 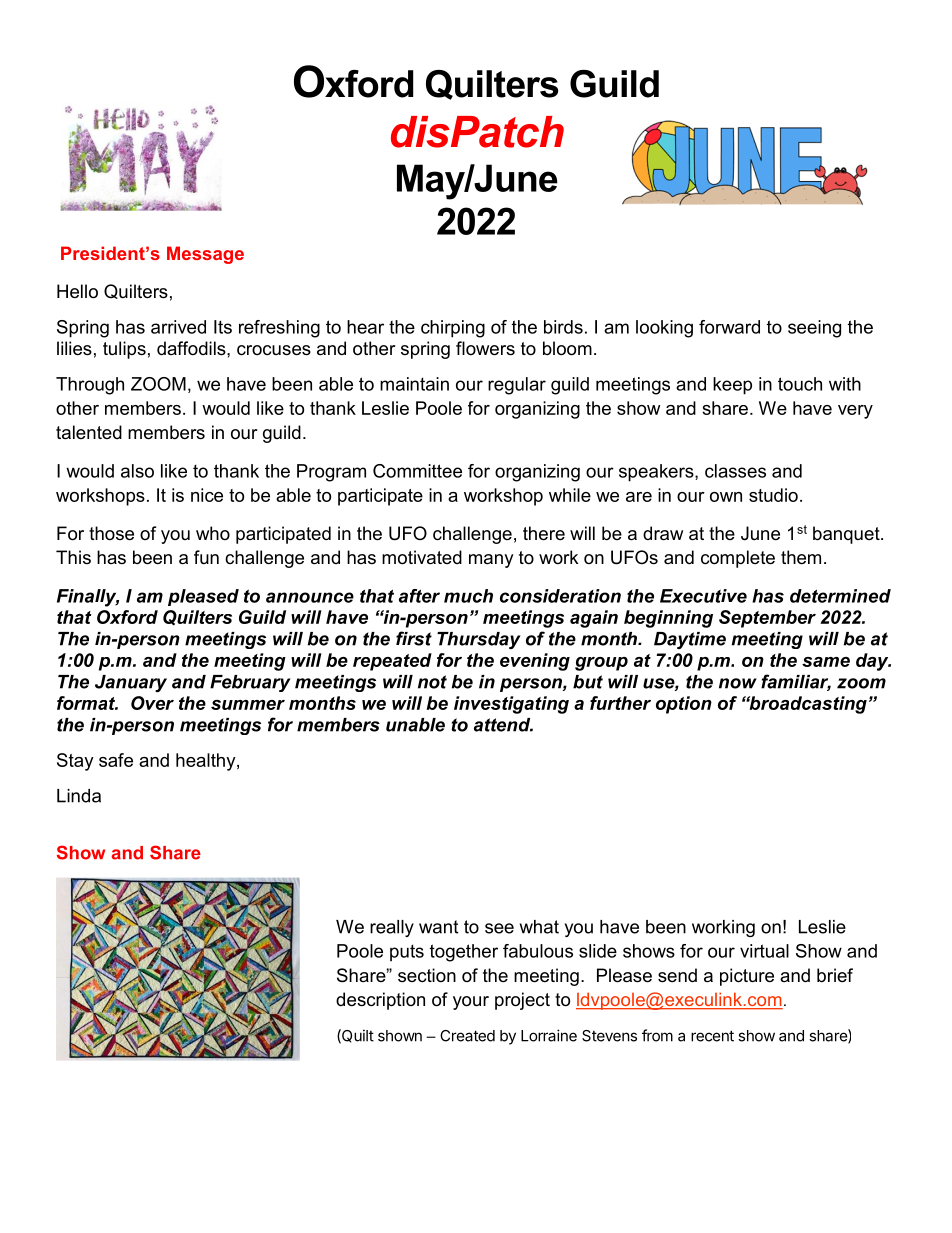 What do you see at coordinates (207, 762) in the image?
I see `healthy` at bounding box center [207, 762].
